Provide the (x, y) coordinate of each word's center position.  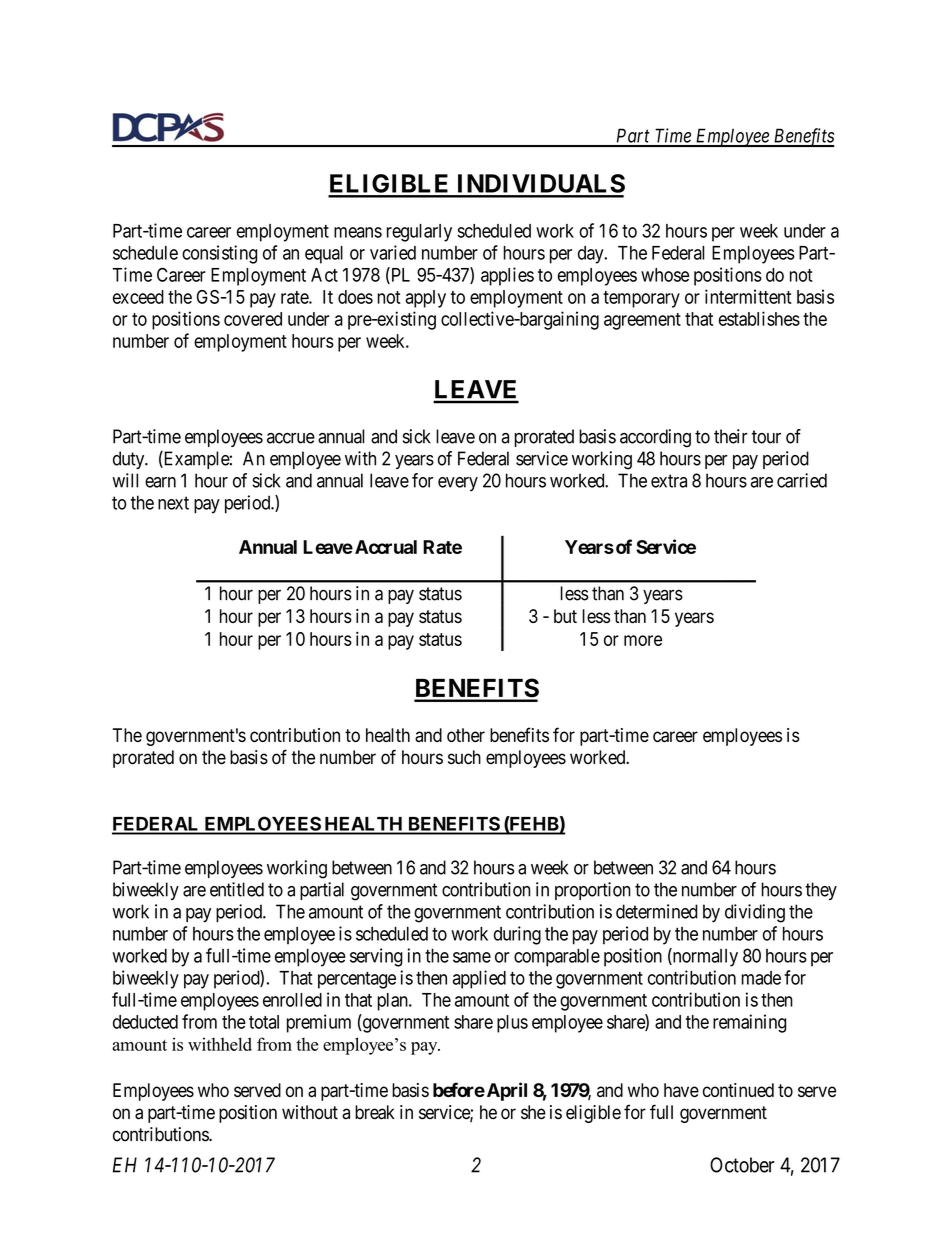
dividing (755, 913)
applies (507, 276)
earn (160, 482)
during (517, 935)
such (464, 757)
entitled (237, 889)
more (643, 640)
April (505, 1091)
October (742, 1165)
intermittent (748, 296)
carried (802, 480)
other (466, 735)
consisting (219, 254)
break (375, 1112)
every (458, 484)
